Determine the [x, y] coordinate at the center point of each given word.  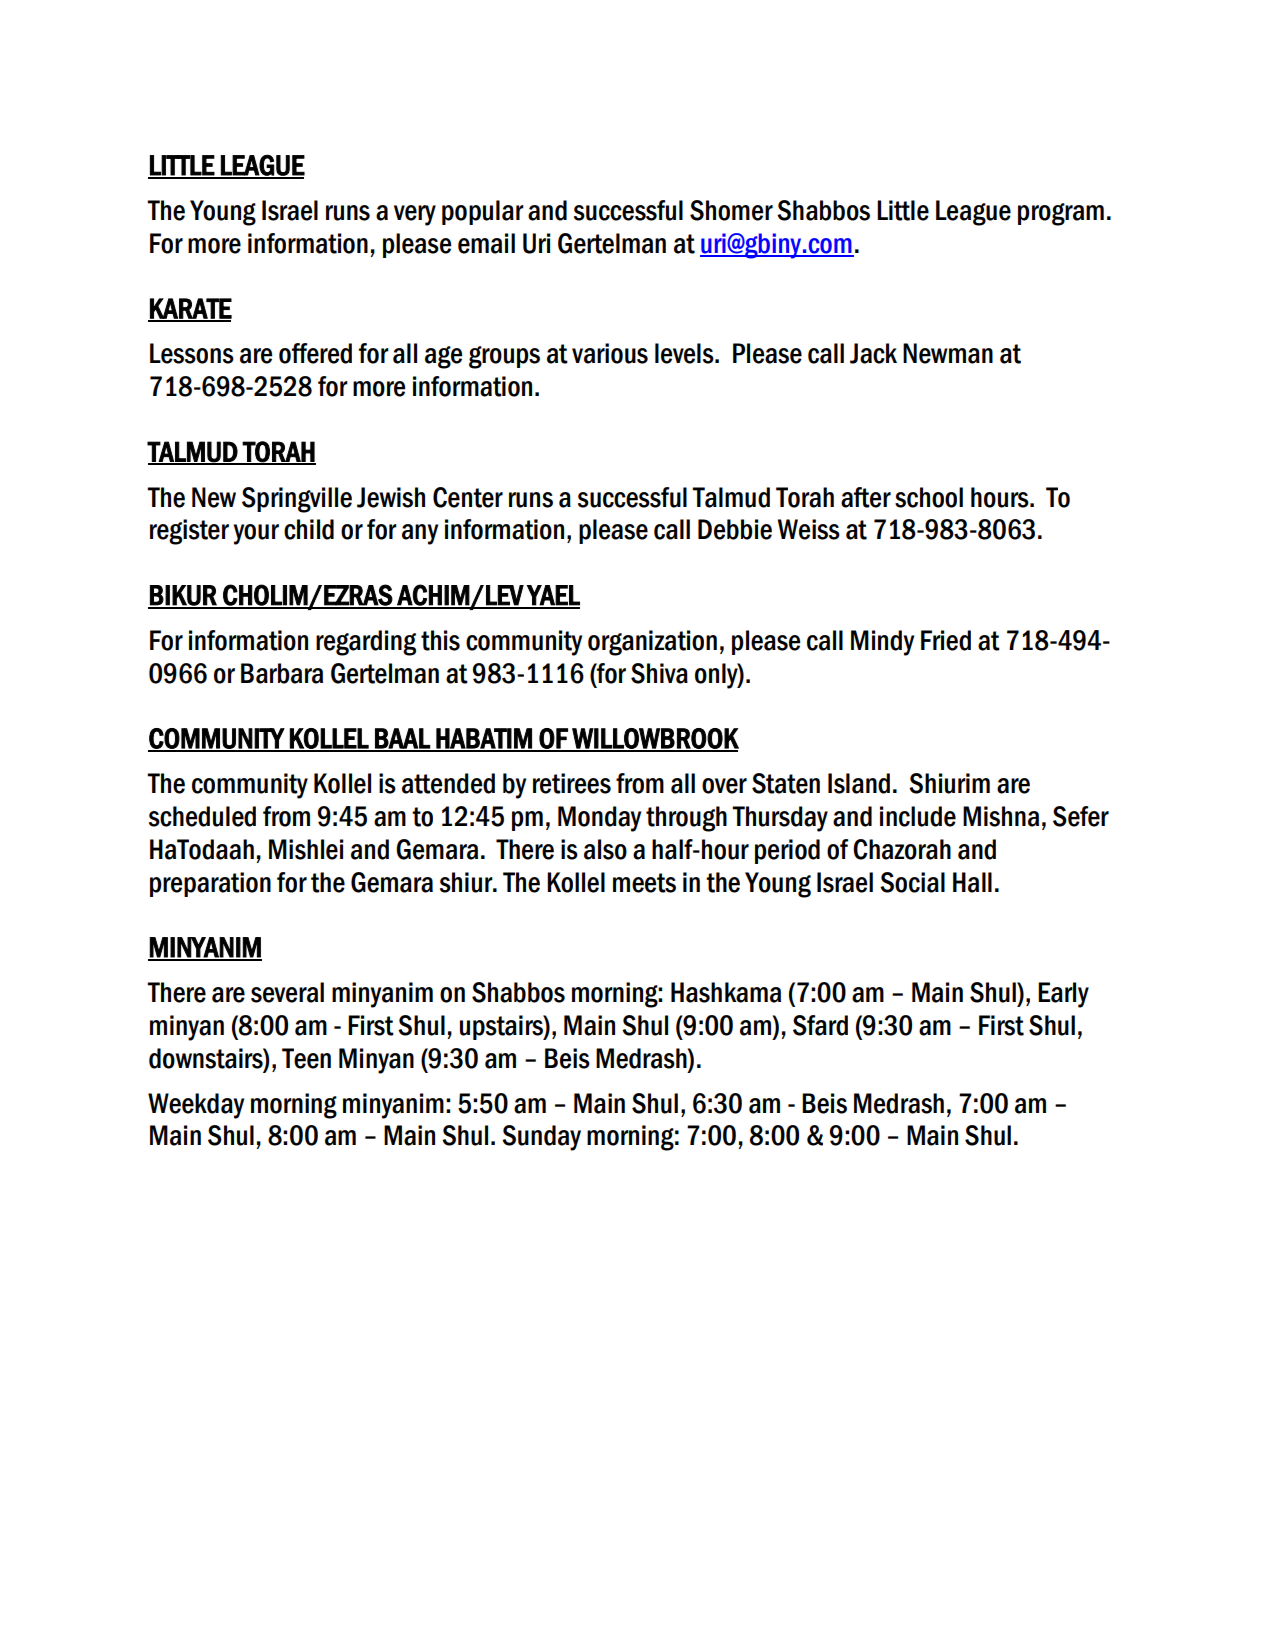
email [486, 243]
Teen [306, 1058]
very [415, 215]
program [1061, 214]
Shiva [659, 673]
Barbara [282, 673]
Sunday [541, 1138]
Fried [946, 640]
